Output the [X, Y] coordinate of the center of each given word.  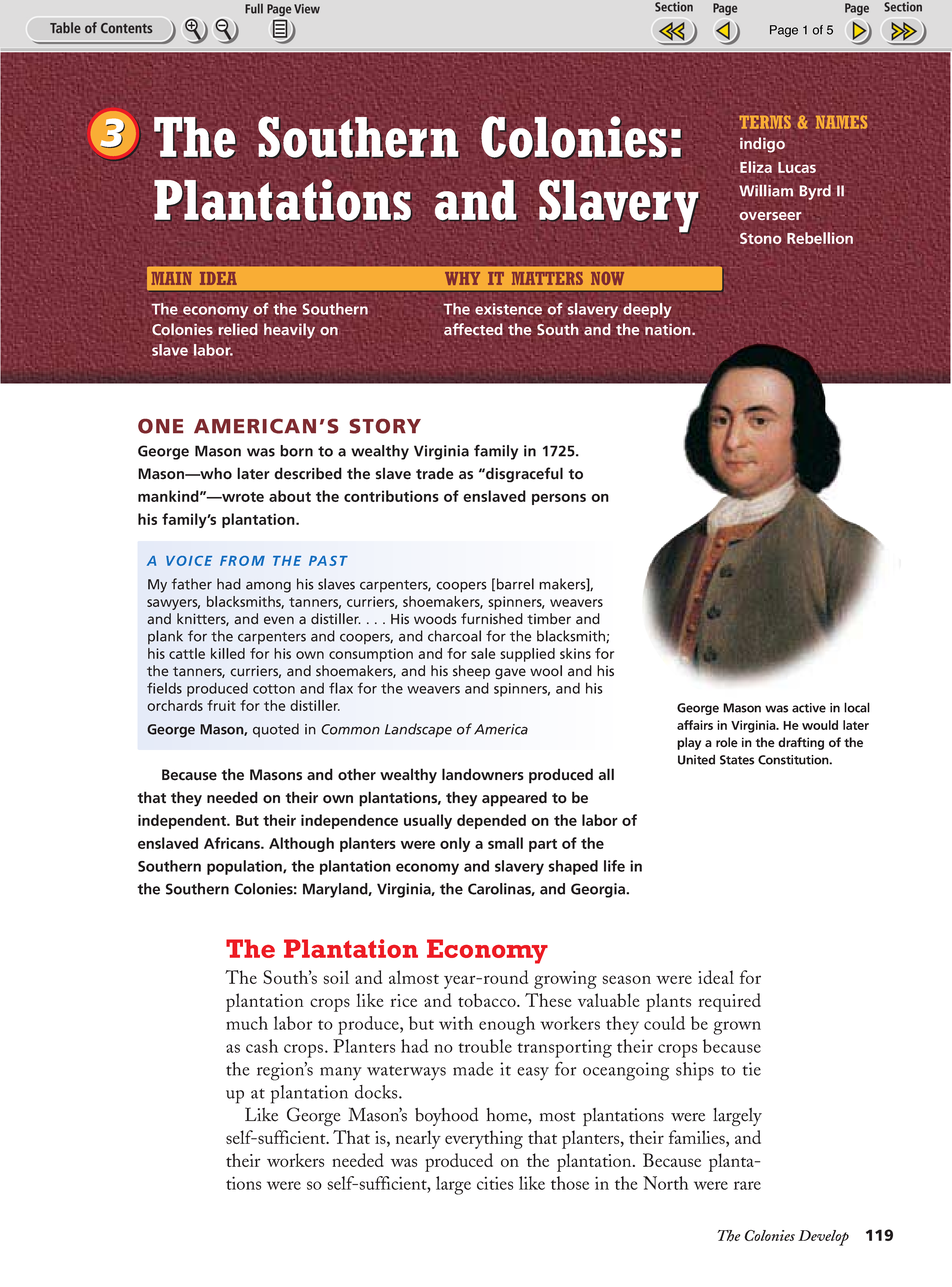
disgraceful [523, 475]
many [341, 1073]
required [729, 1002]
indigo [762, 145]
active [809, 708]
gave [510, 674]
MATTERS [547, 278]
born [296, 451]
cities [495, 1183]
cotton [274, 689]
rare [747, 1185]
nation [669, 329]
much [247, 1023]
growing [565, 980]
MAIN [172, 278]
